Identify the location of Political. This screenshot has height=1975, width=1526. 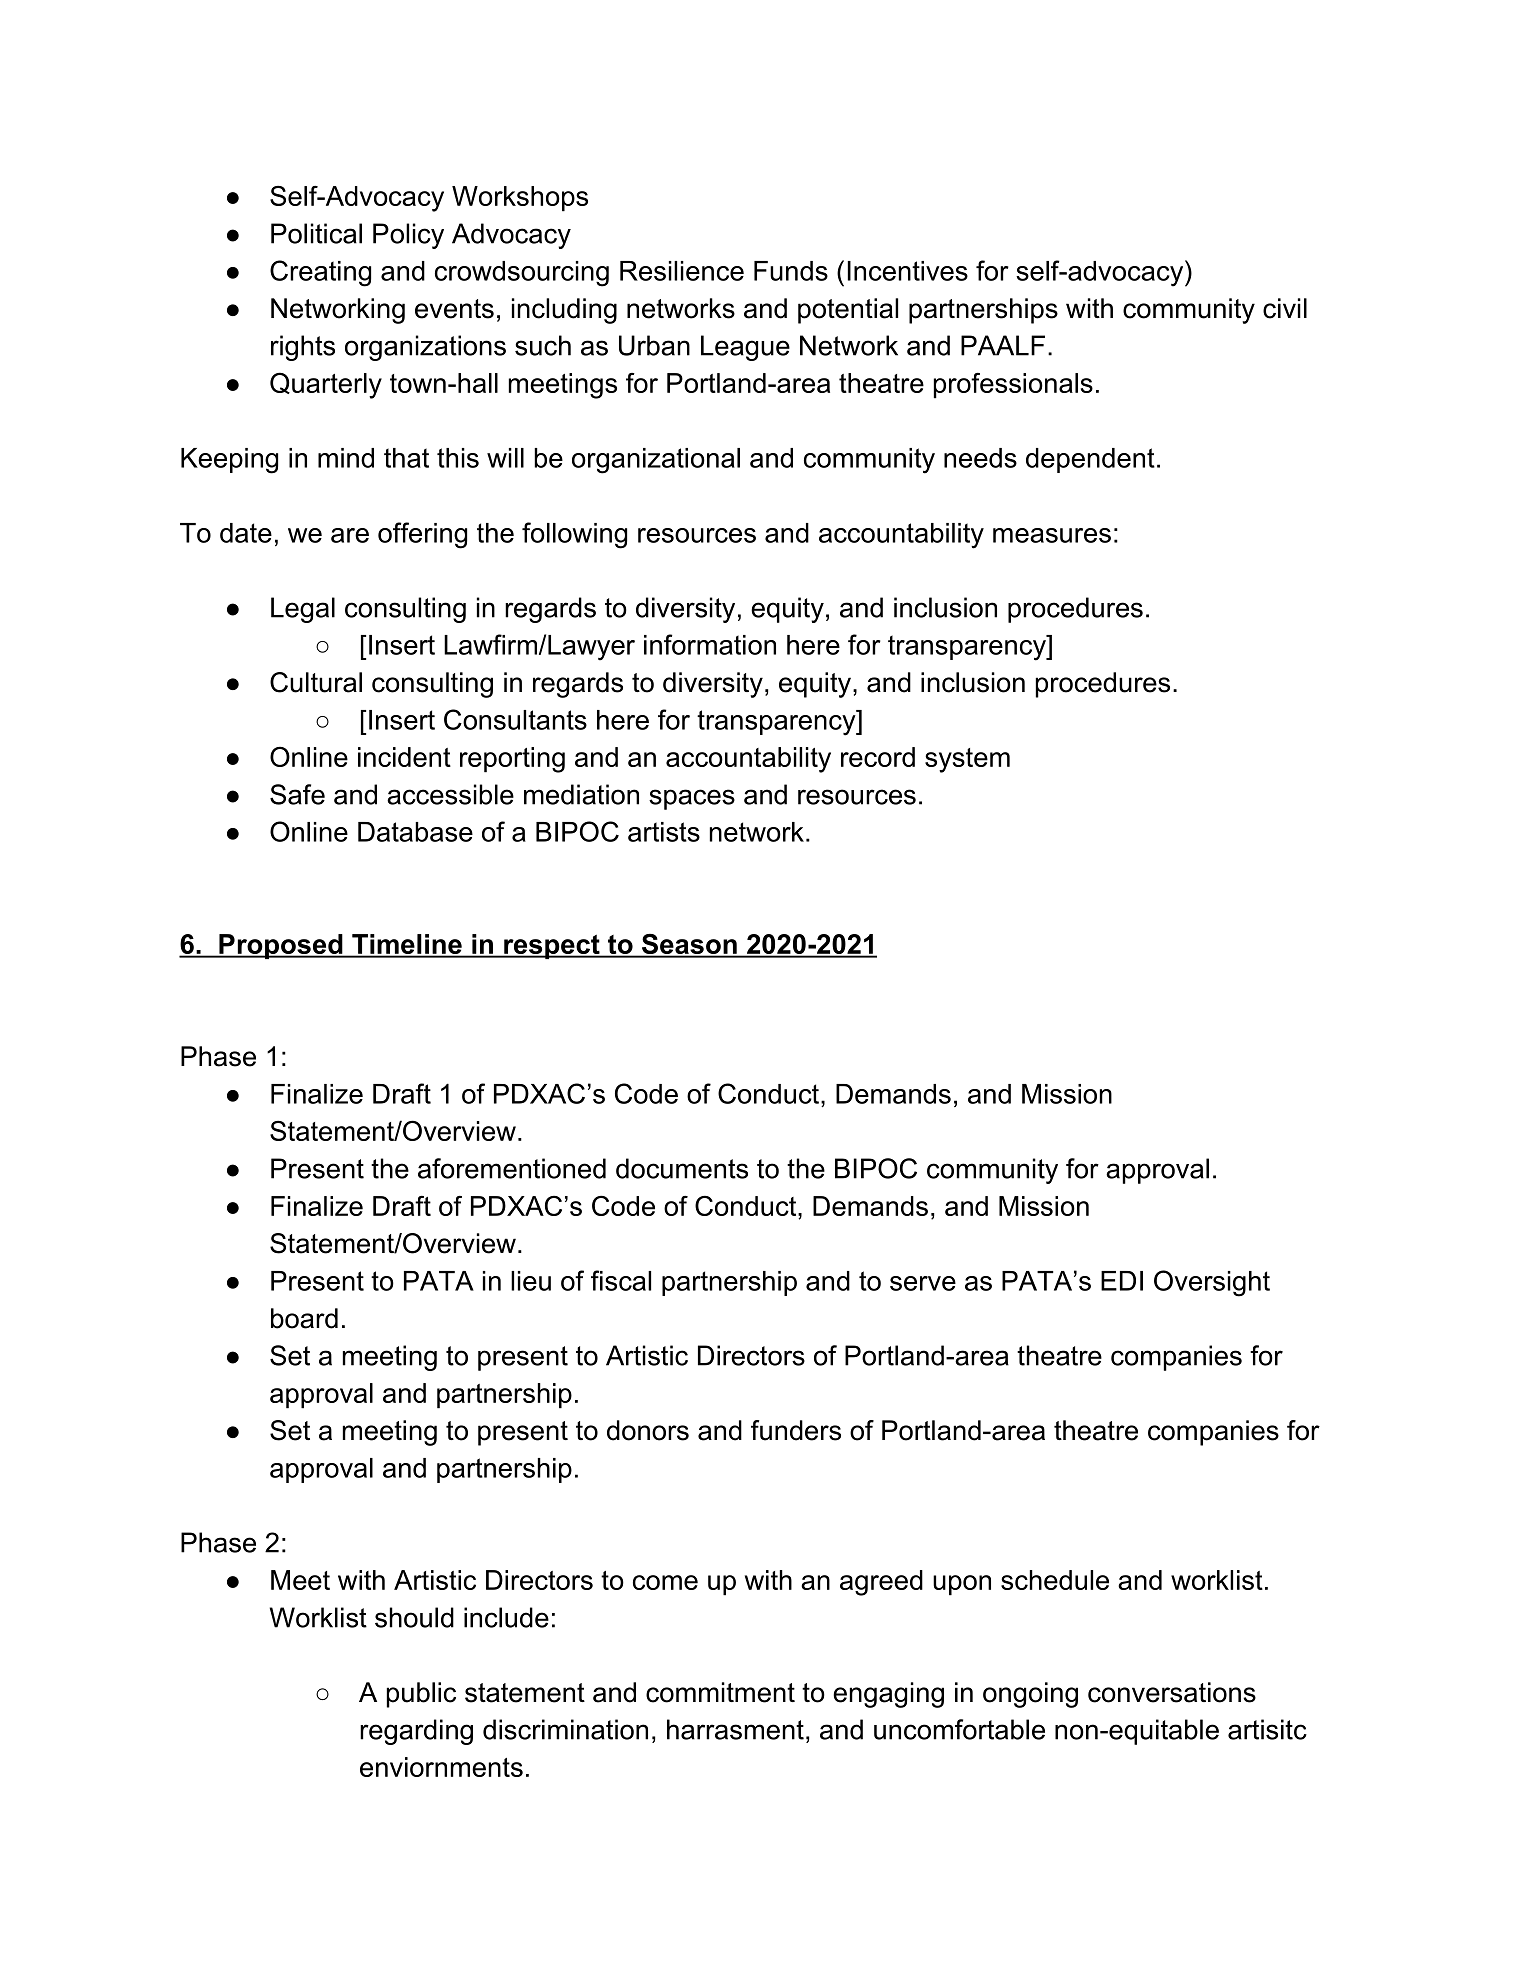
(316, 233).
